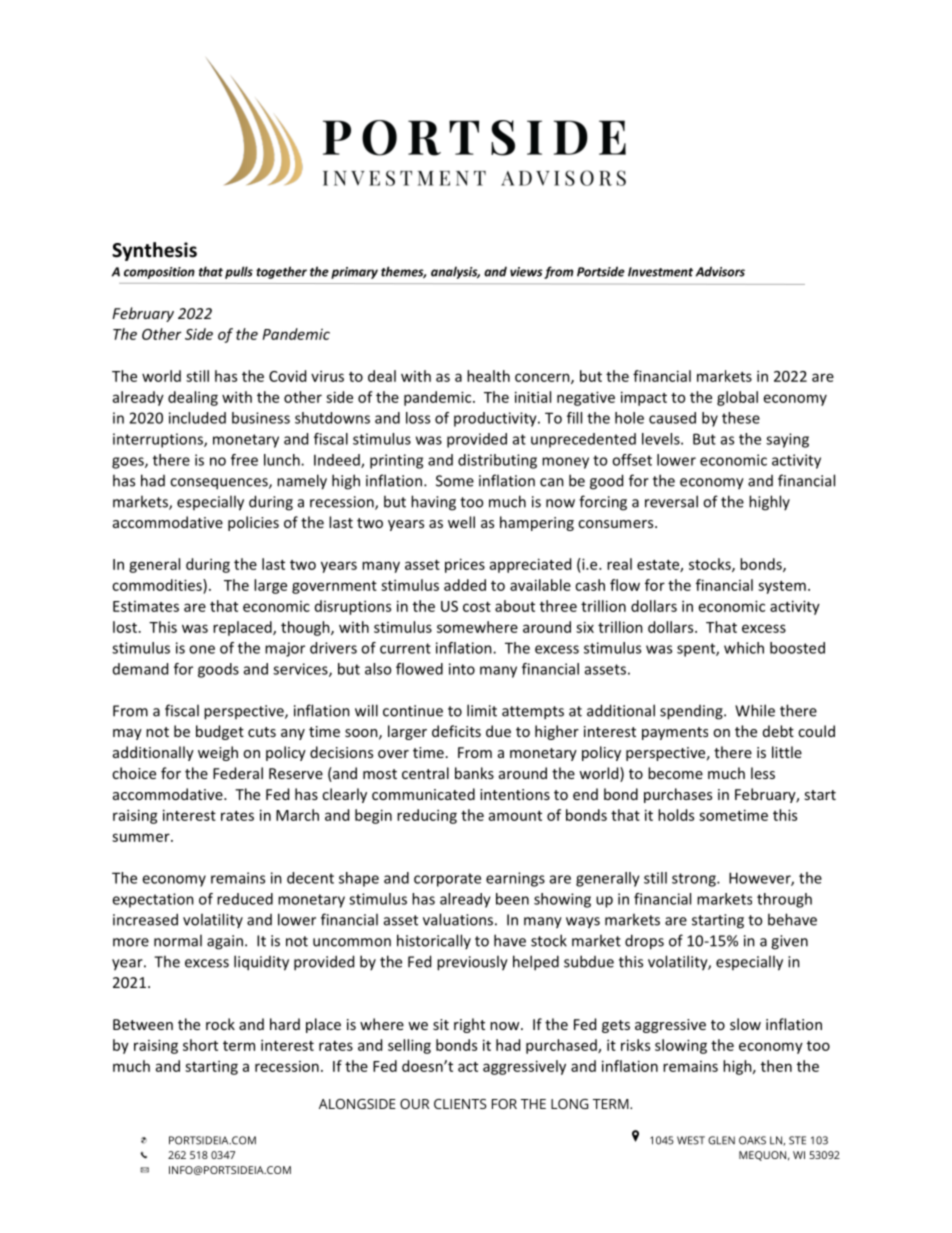 This document has height=1233, width=952. I want to click on budget, so click(220, 732).
